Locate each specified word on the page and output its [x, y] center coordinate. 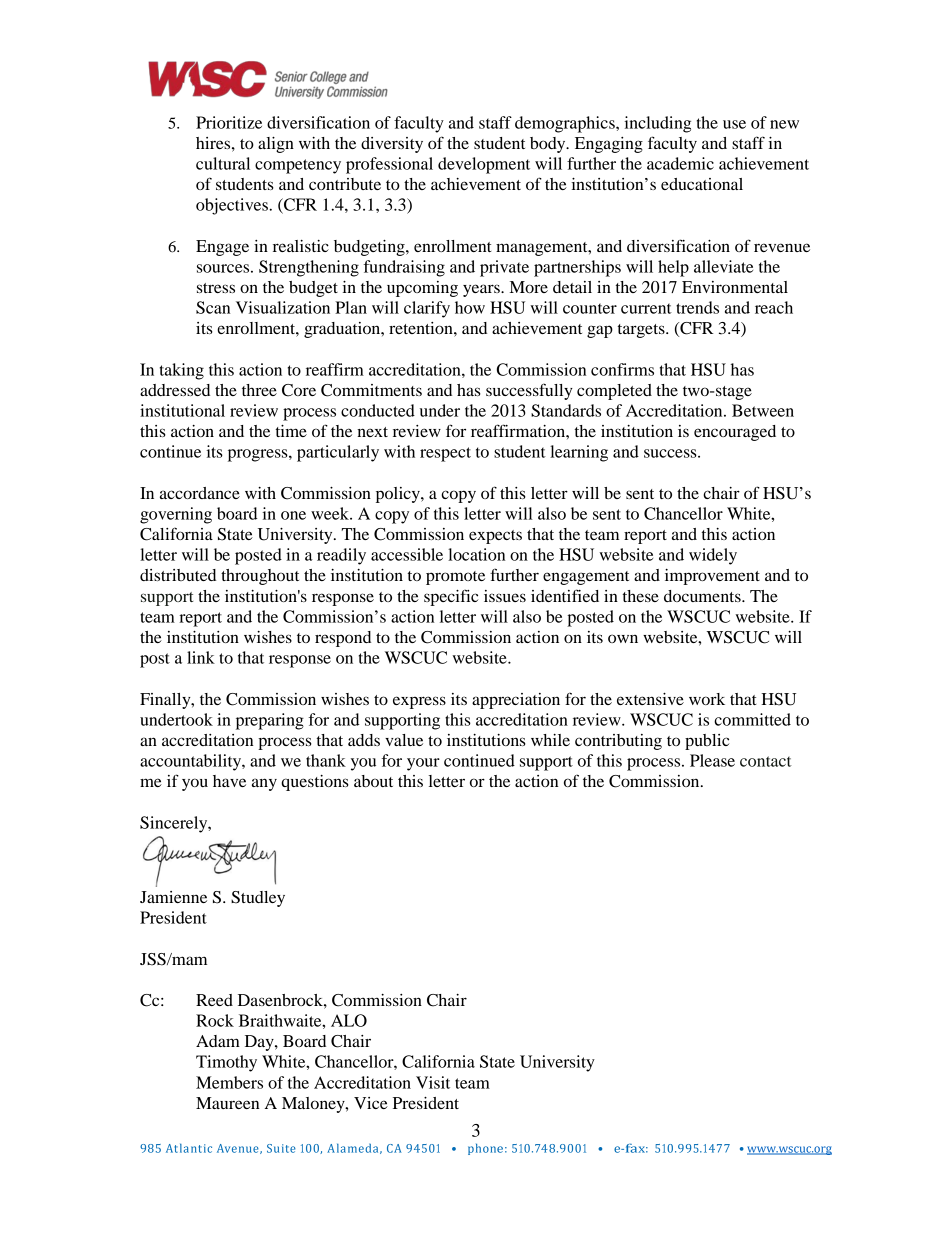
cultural [223, 163]
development [484, 165]
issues [505, 596]
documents [703, 596]
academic [680, 163]
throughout [260, 577]
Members [229, 1082]
